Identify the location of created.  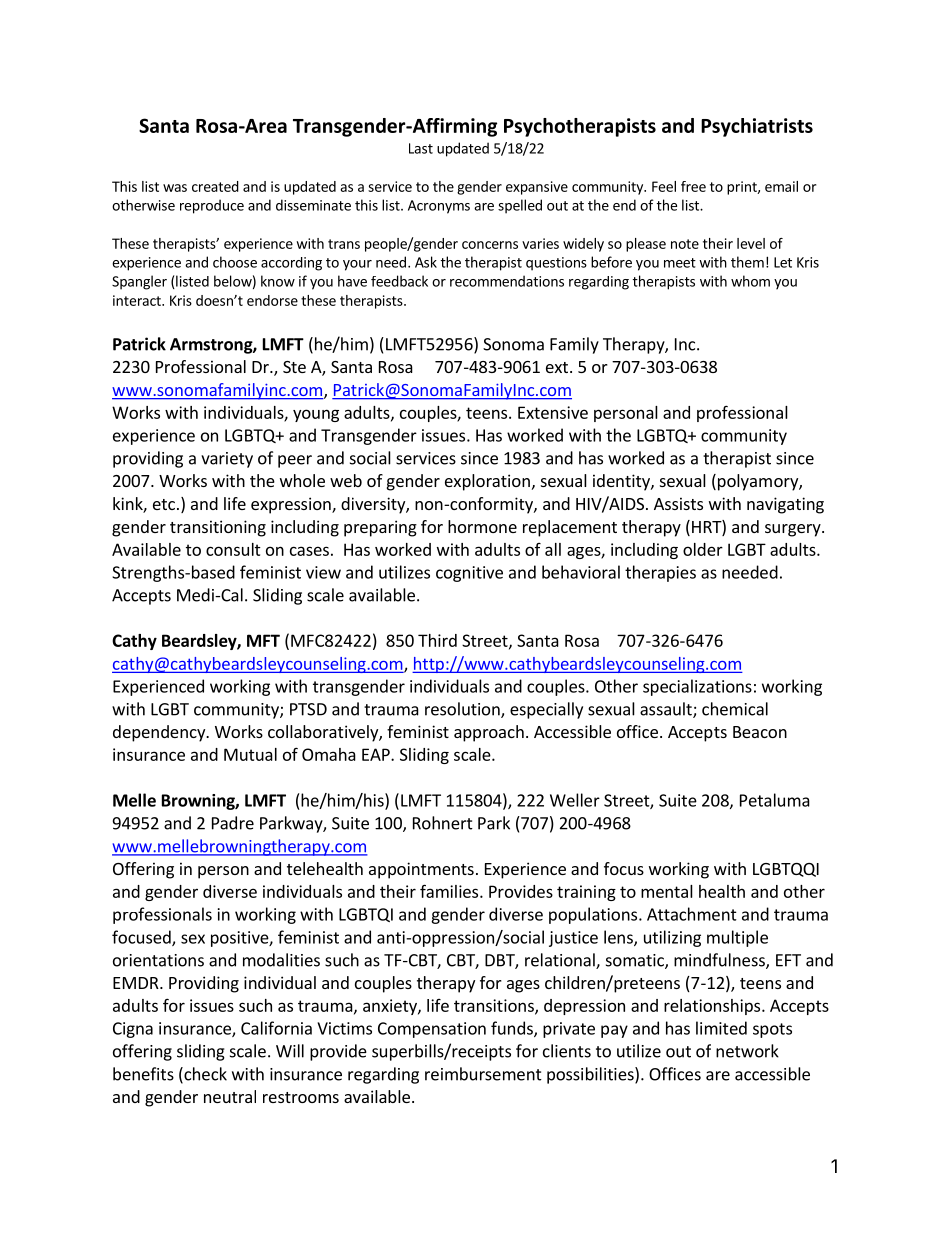
(215, 186).
